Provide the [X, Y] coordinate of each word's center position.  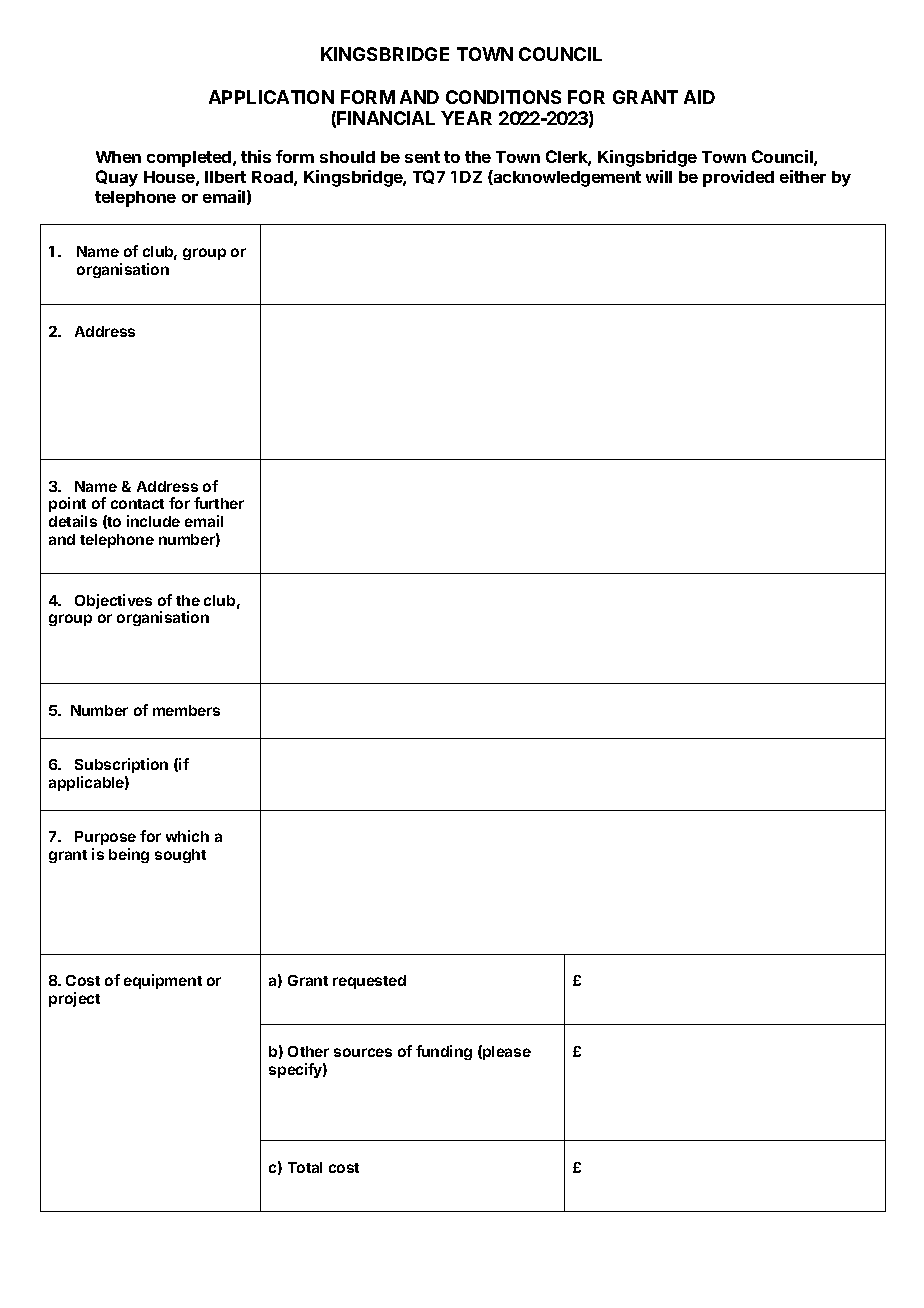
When [118, 157]
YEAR [466, 118]
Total [305, 1167]
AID [699, 97]
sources [363, 1052]
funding [444, 1052]
